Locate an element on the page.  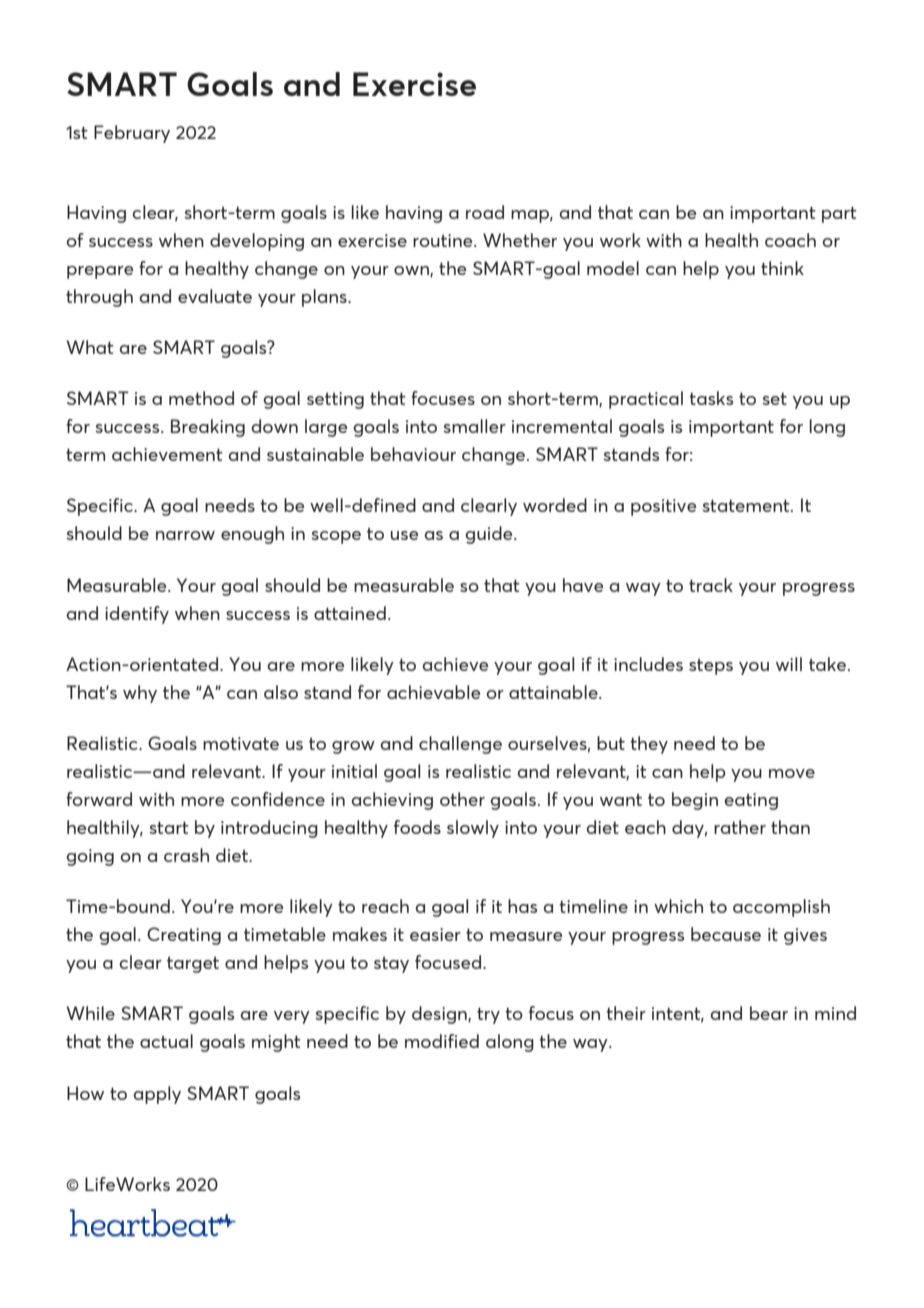
part is located at coordinates (839, 214).
